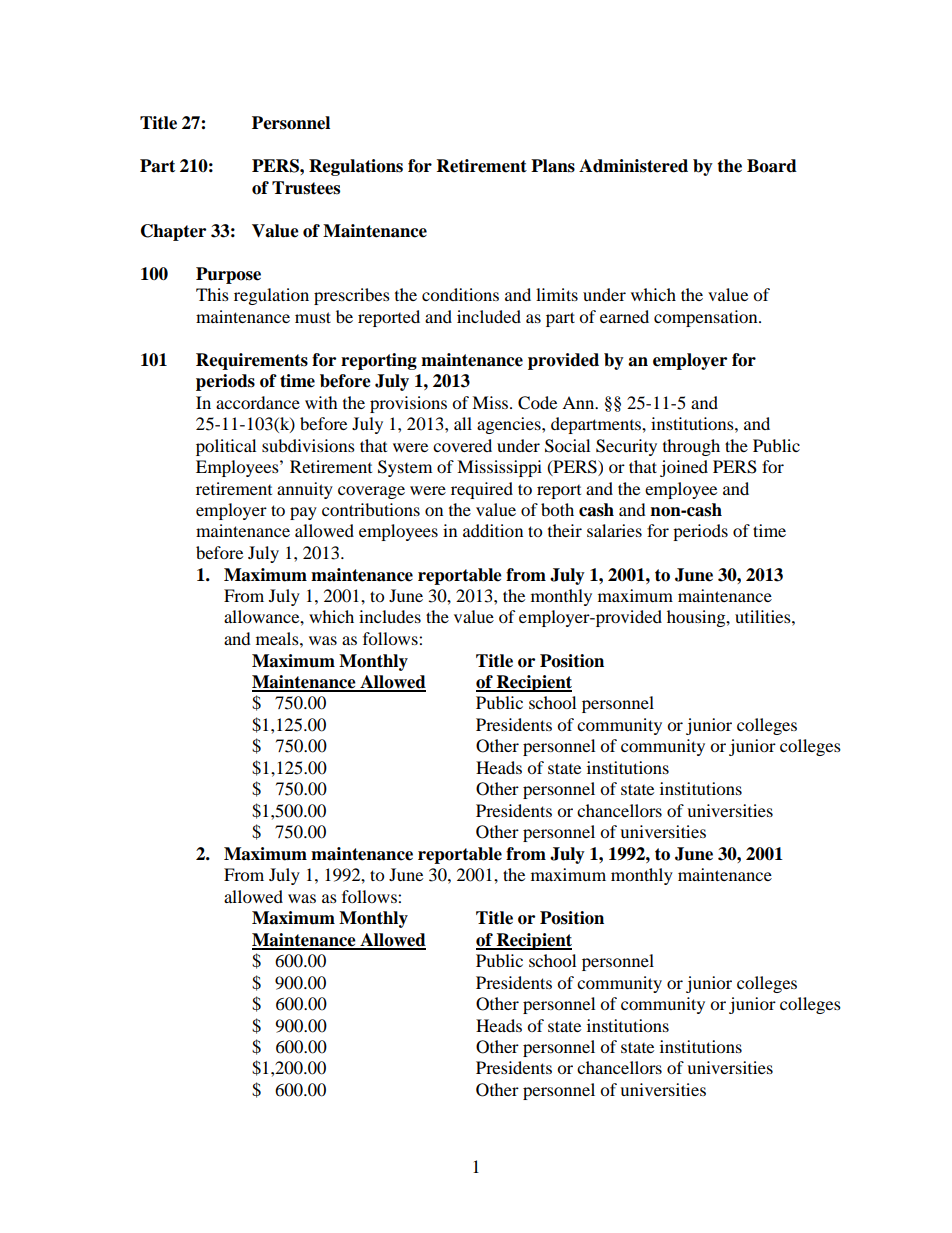  What do you see at coordinates (306, 188) in the screenshot?
I see `Trustees` at bounding box center [306, 188].
